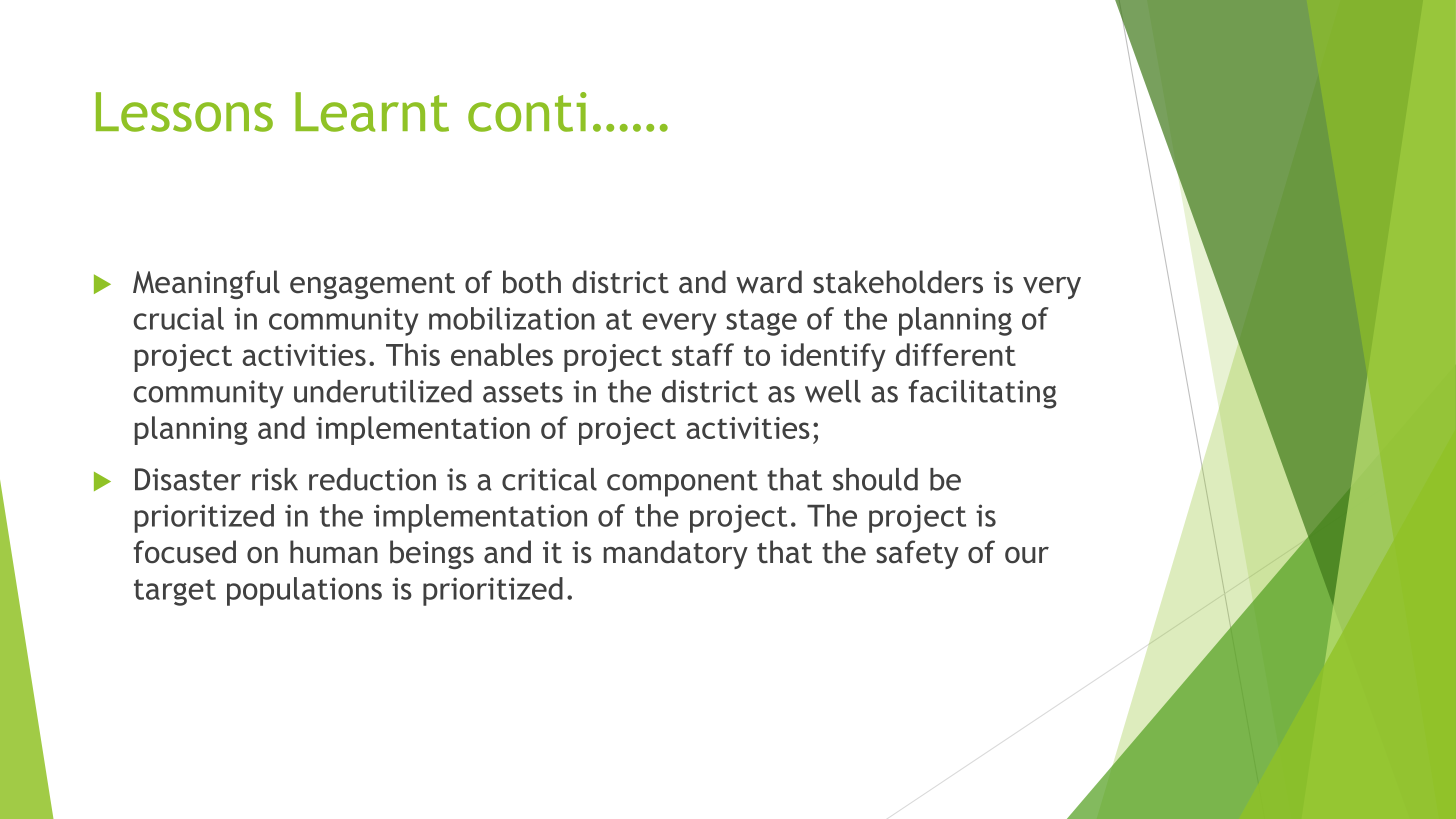  What do you see at coordinates (184, 112) in the page?
I see `Lessons` at bounding box center [184, 112].
